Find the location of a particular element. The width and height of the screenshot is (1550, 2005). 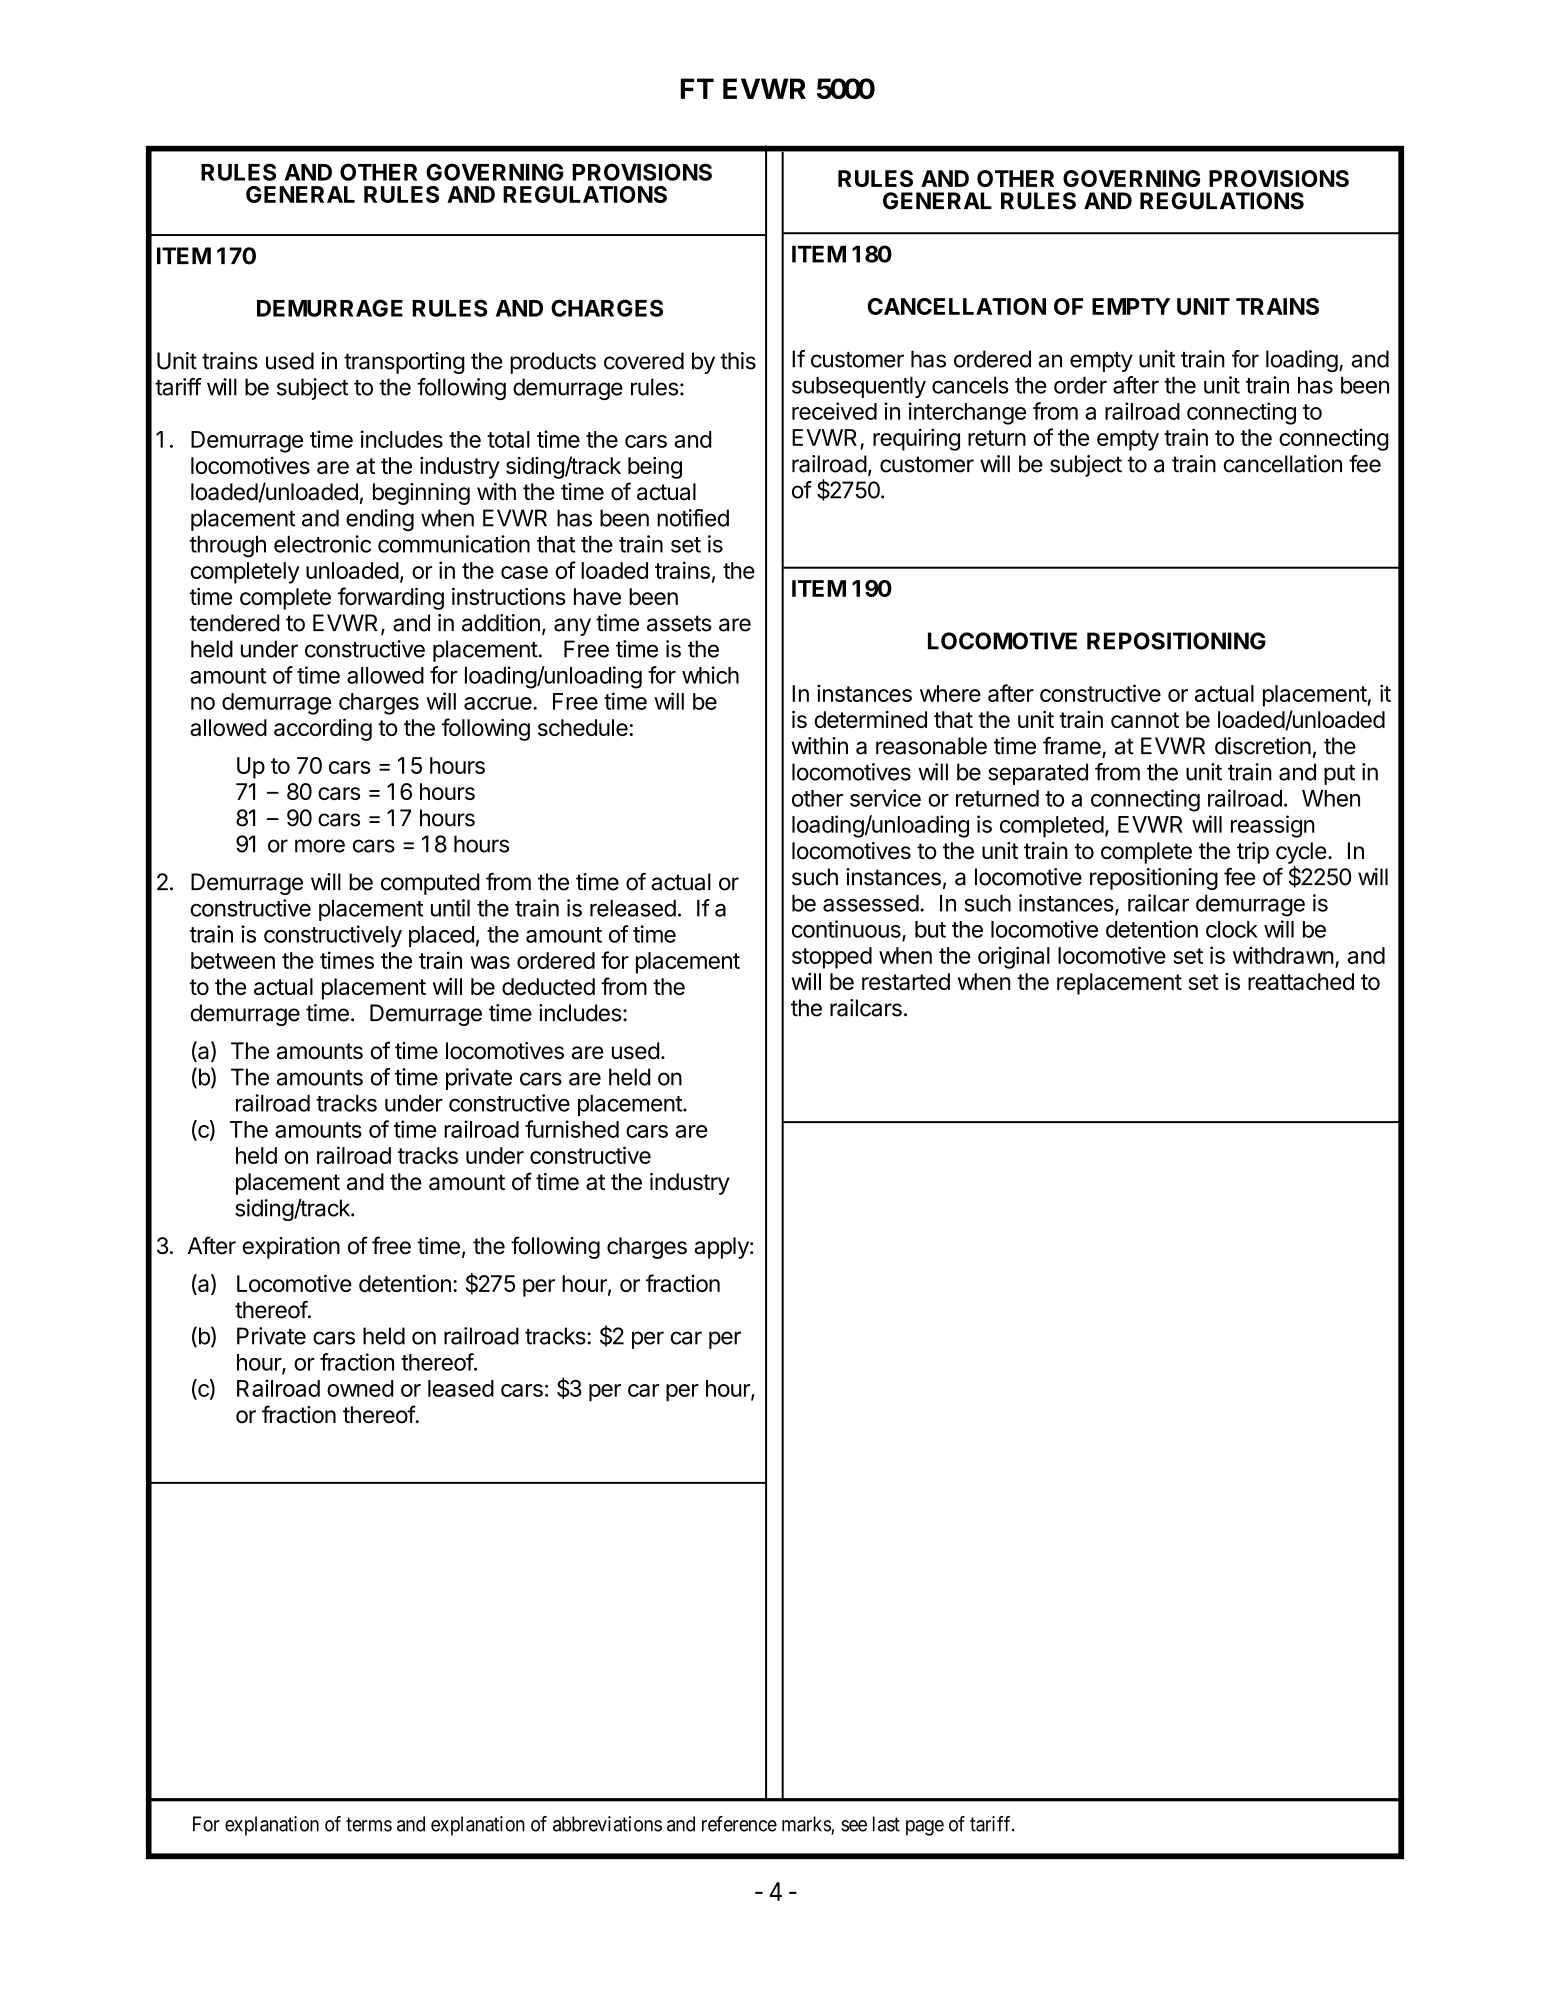

reference is located at coordinates (739, 1824).
